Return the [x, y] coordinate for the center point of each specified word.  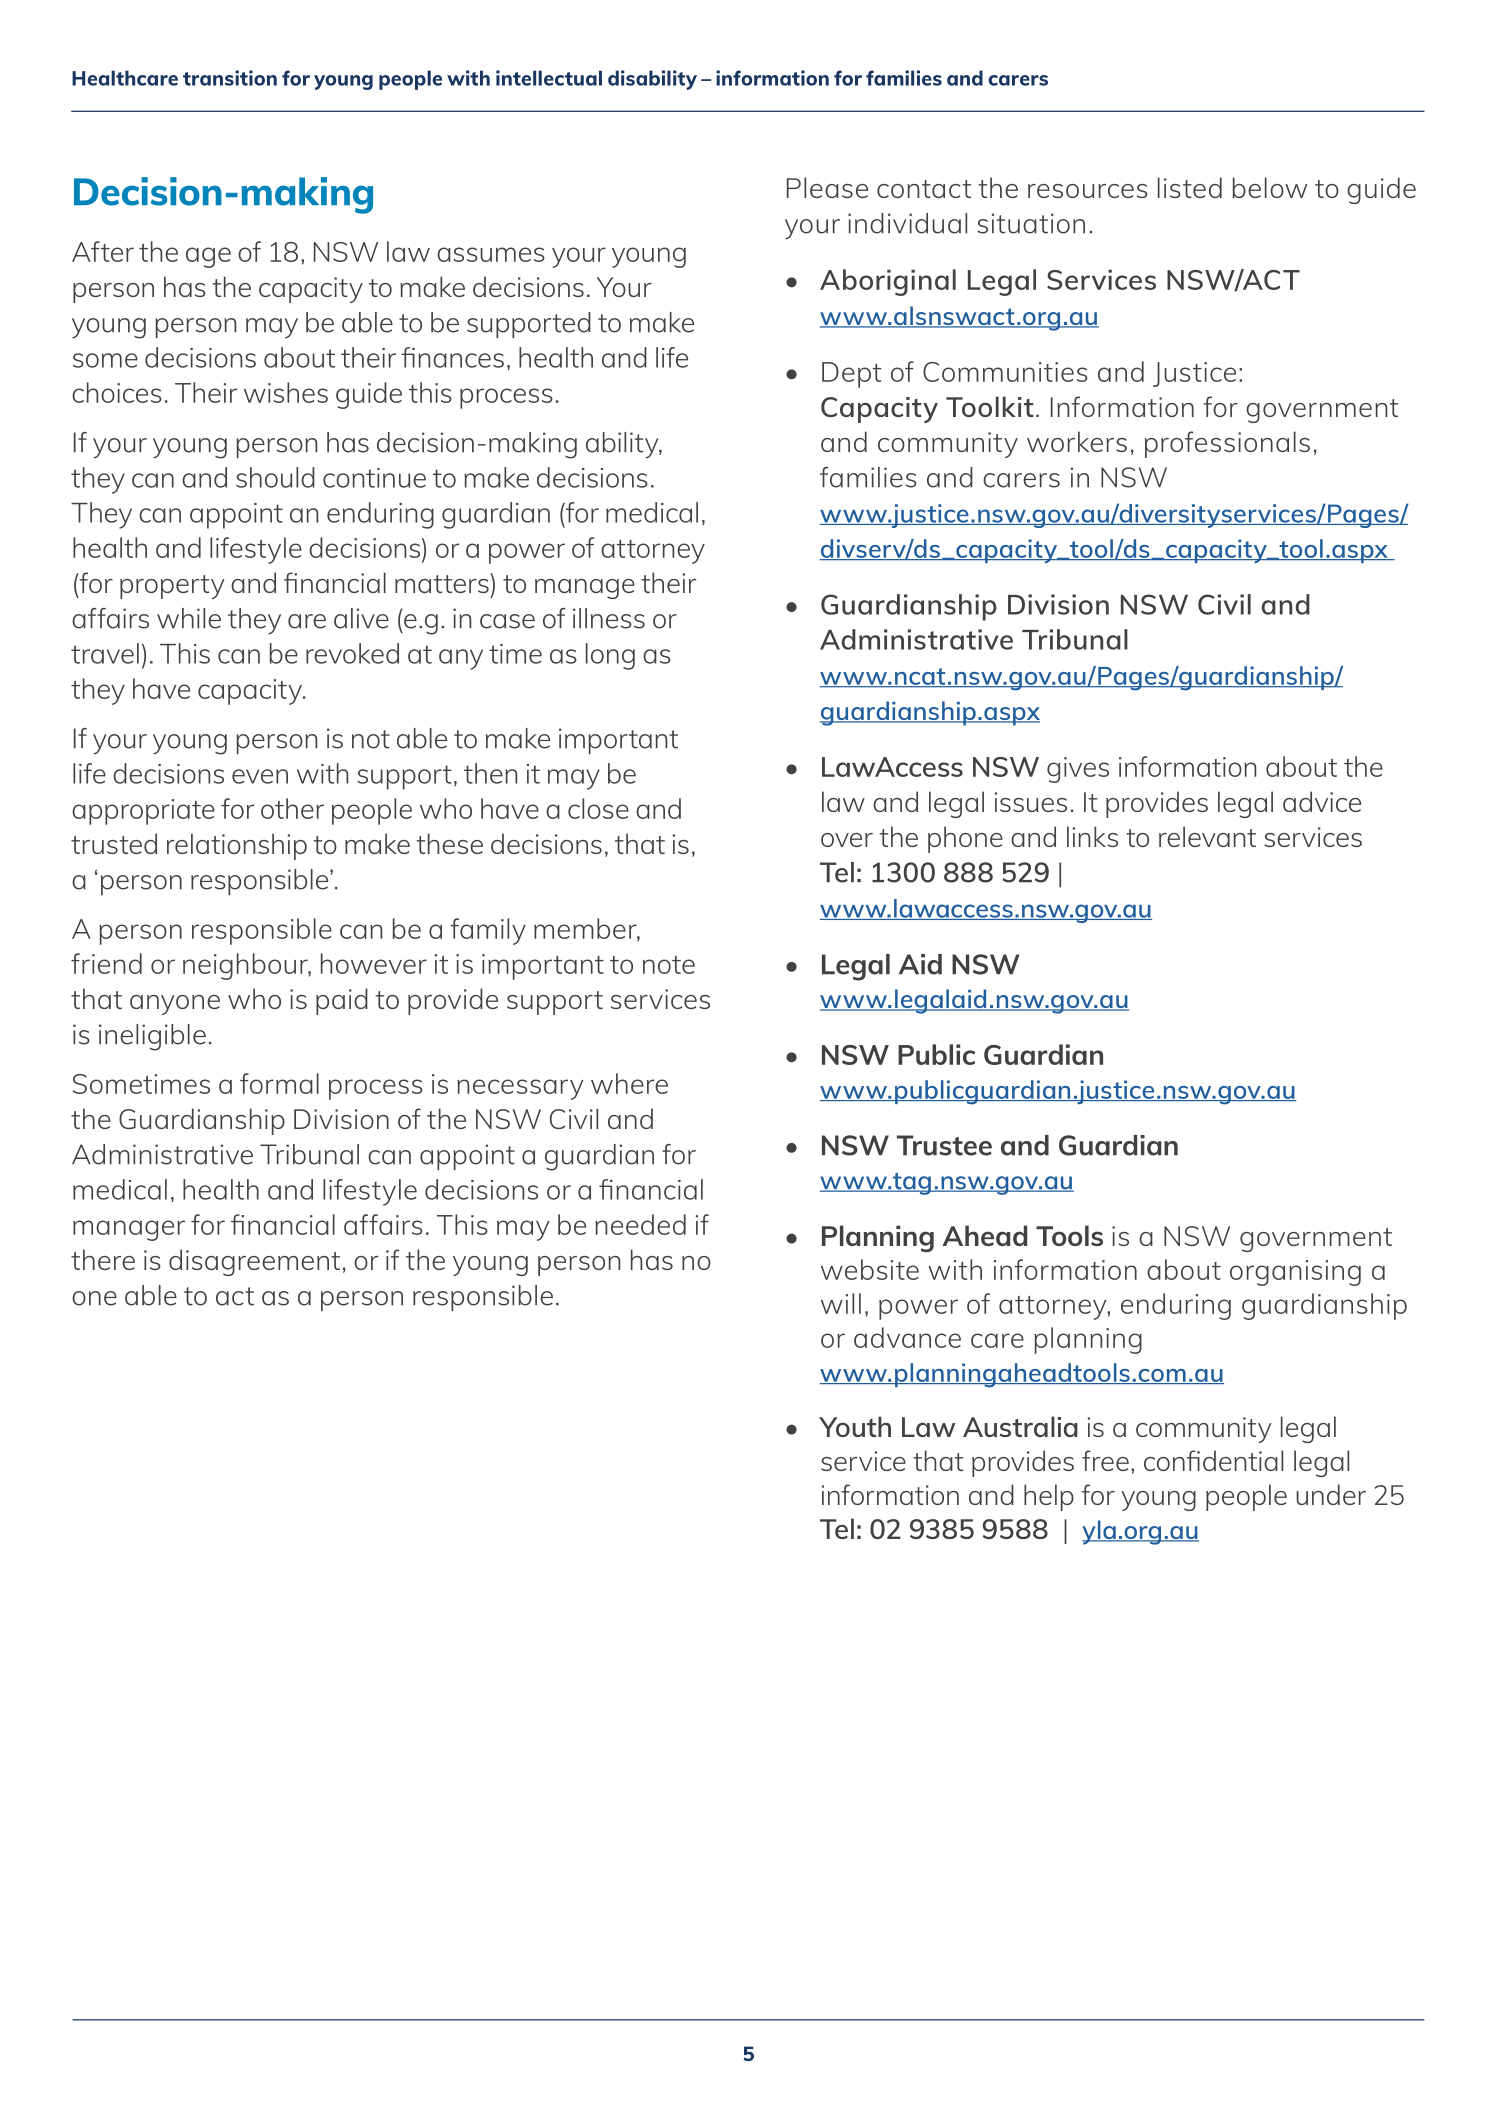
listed [1190, 187]
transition [230, 78]
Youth [855, 1426]
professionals [1227, 444]
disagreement [254, 1262]
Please [827, 187]
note [669, 965]
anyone [175, 1005]
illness [609, 618]
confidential [1213, 1460]
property [172, 587]
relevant [1207, 836]
